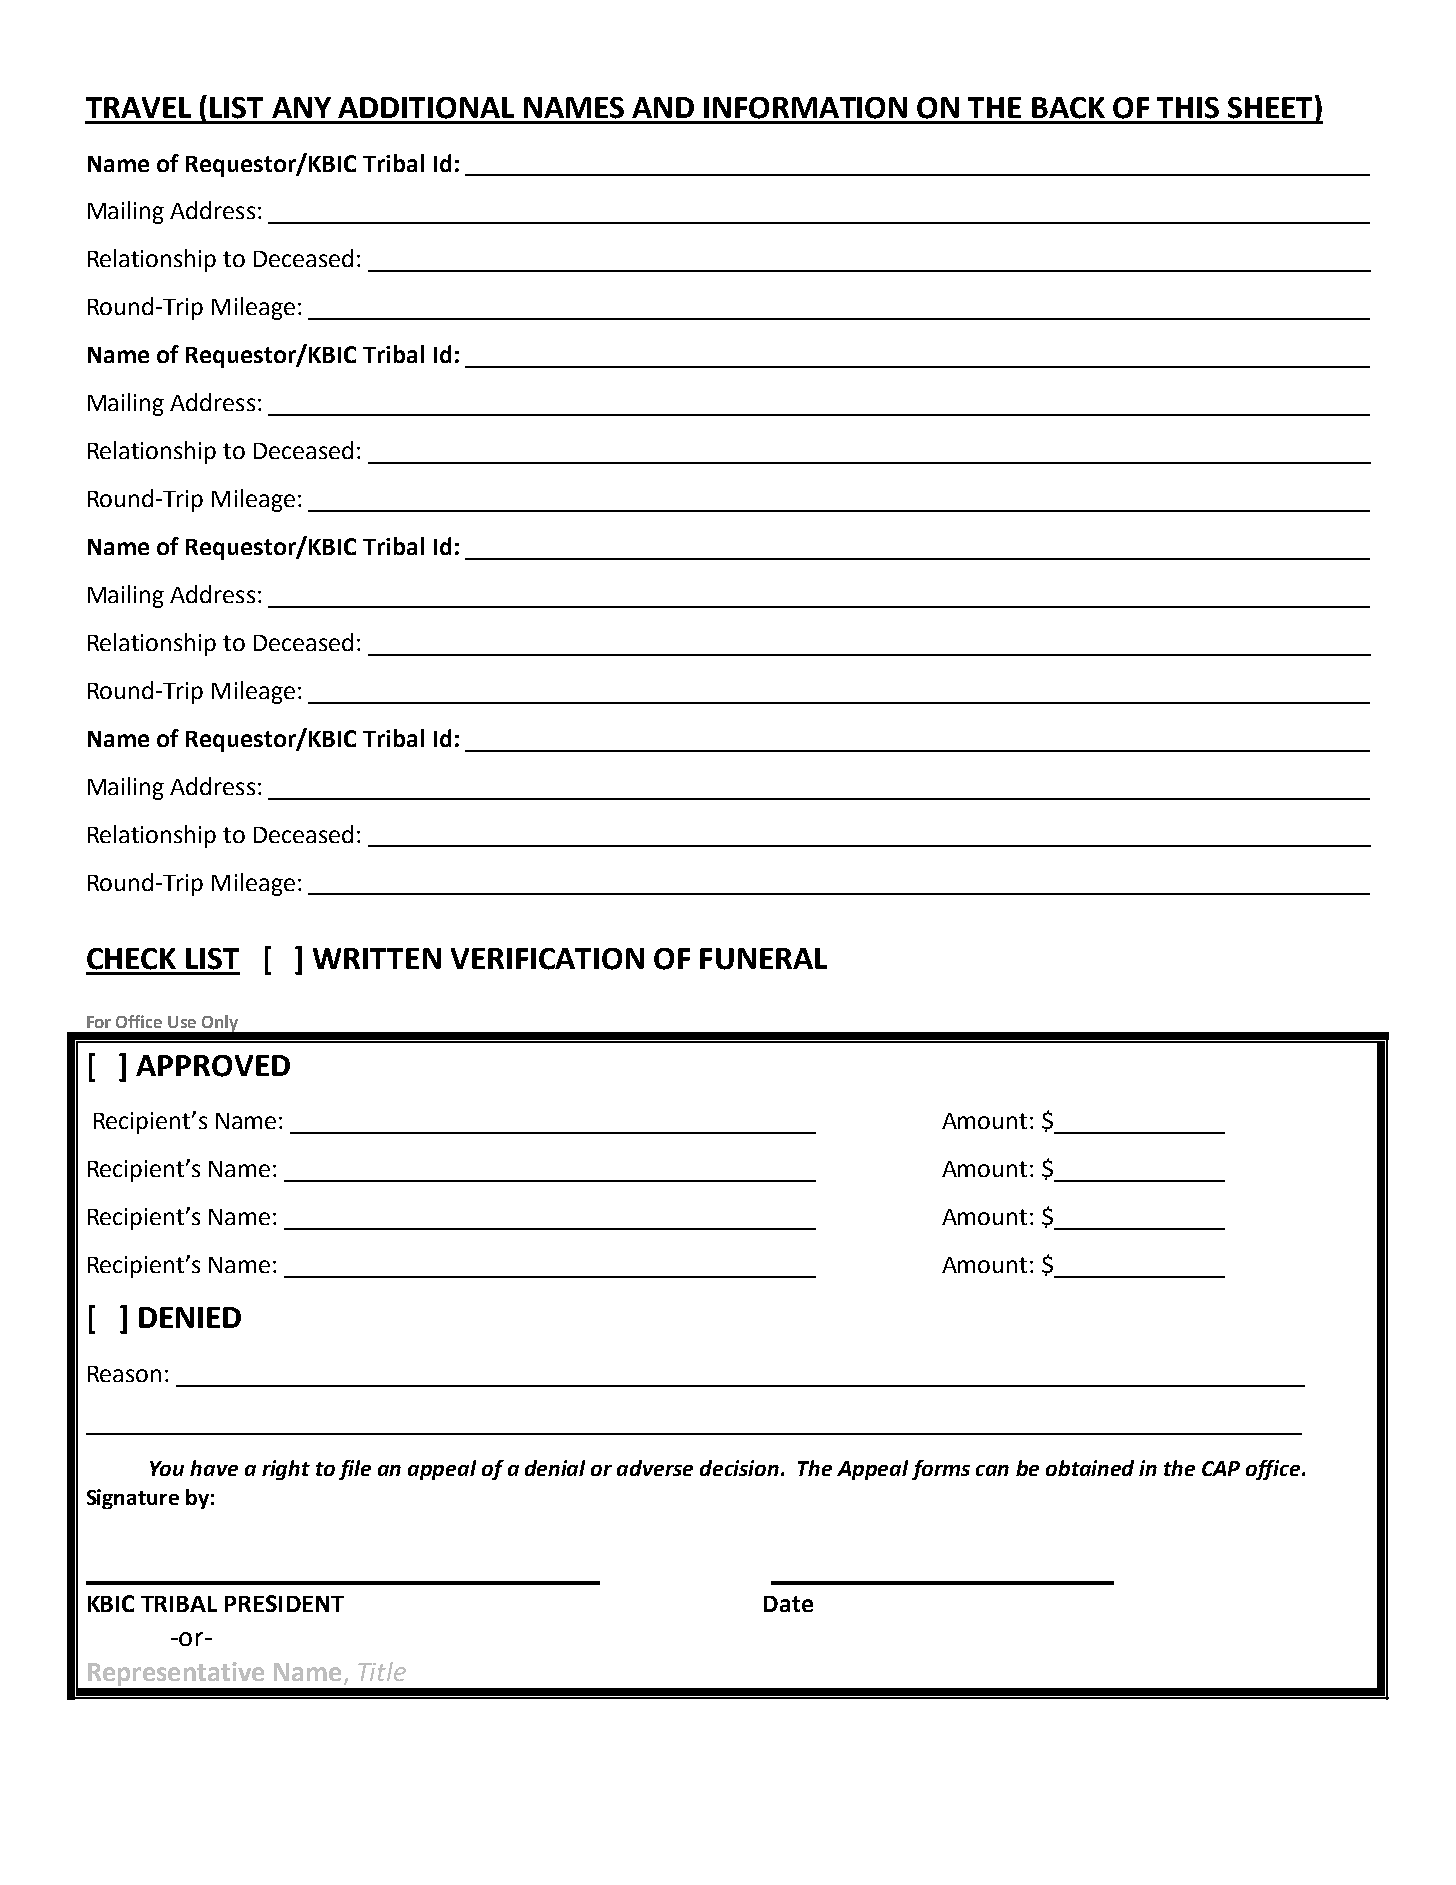 The image size is (1456, 1885). I want to click on THIS, so click(1188, 108).
